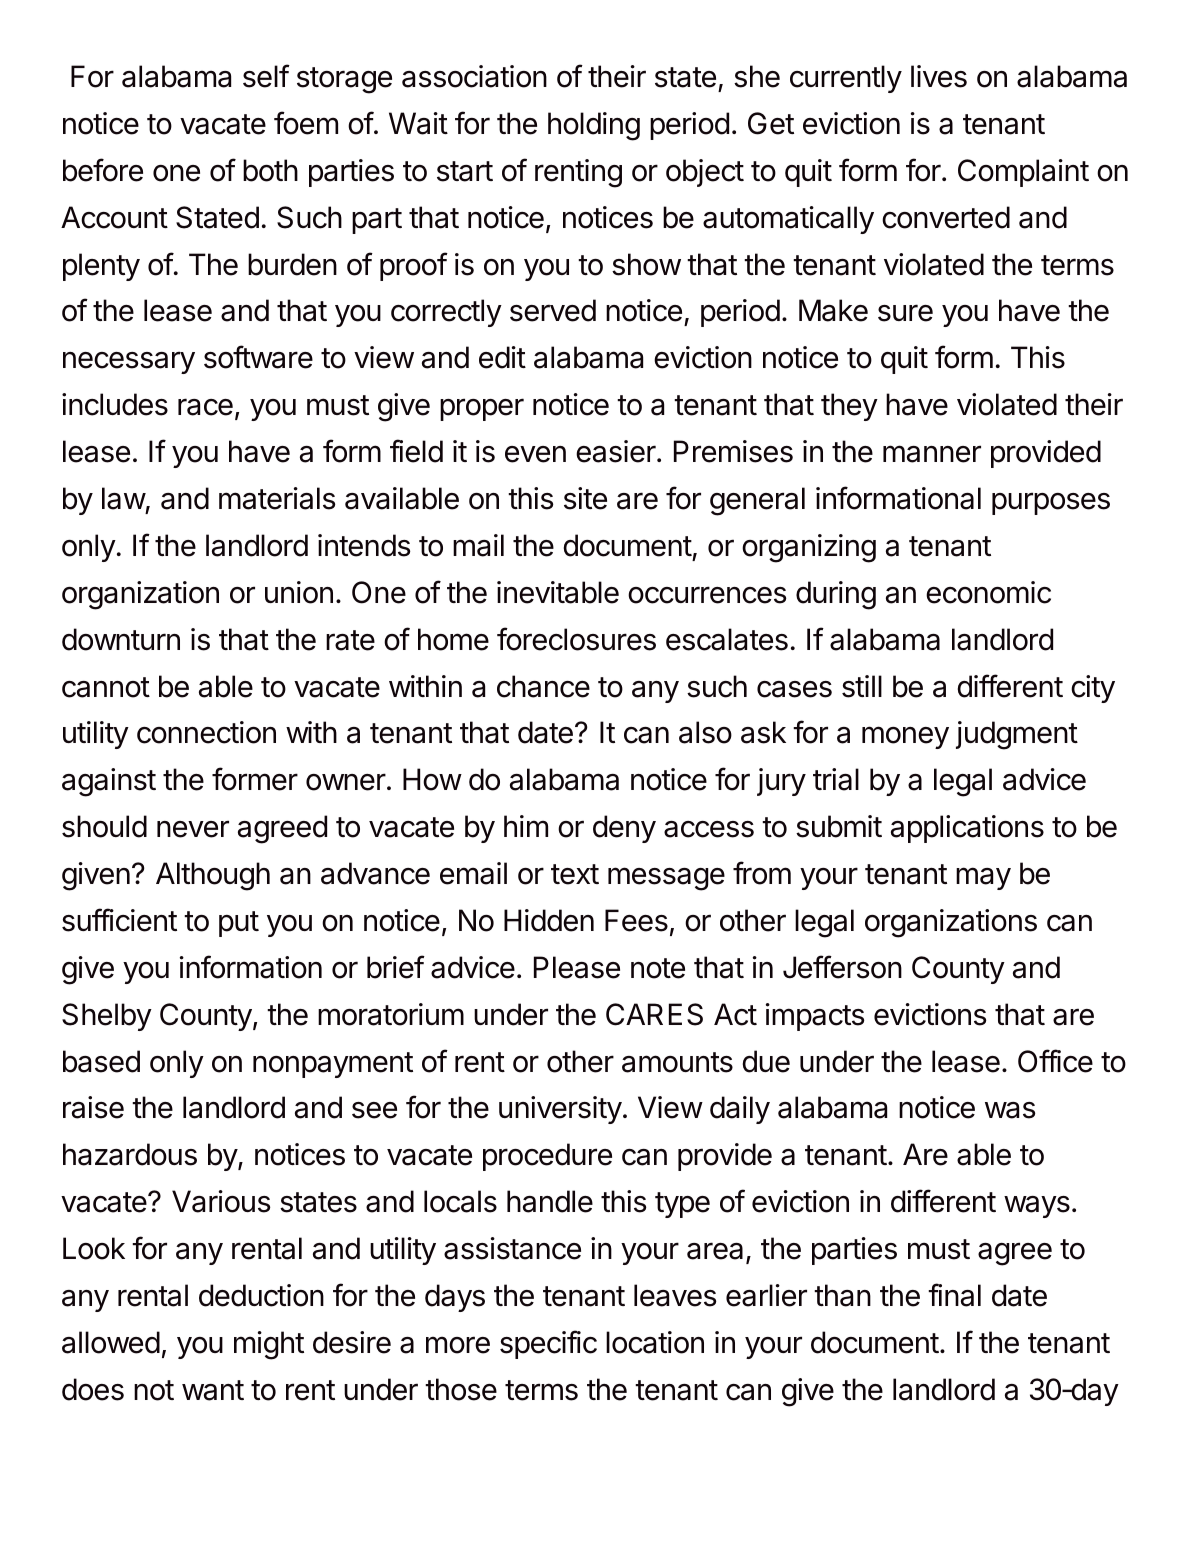 The height and width of the document is (1547, 1195). Describe the element at coordinates (548, 1344) in the document. I see `specific` at that location.
